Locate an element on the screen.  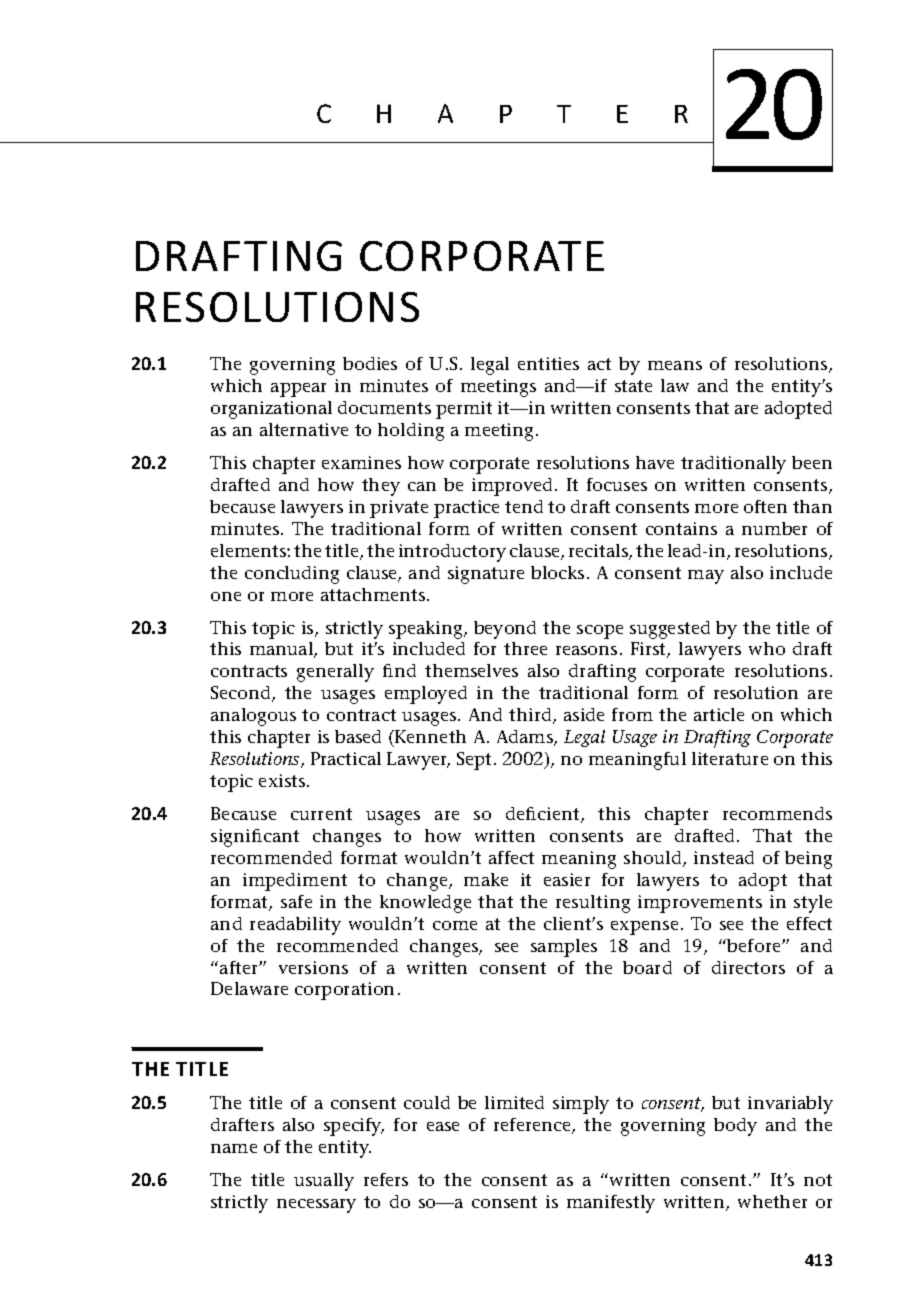
versions is located at coordinates (313, 967).
